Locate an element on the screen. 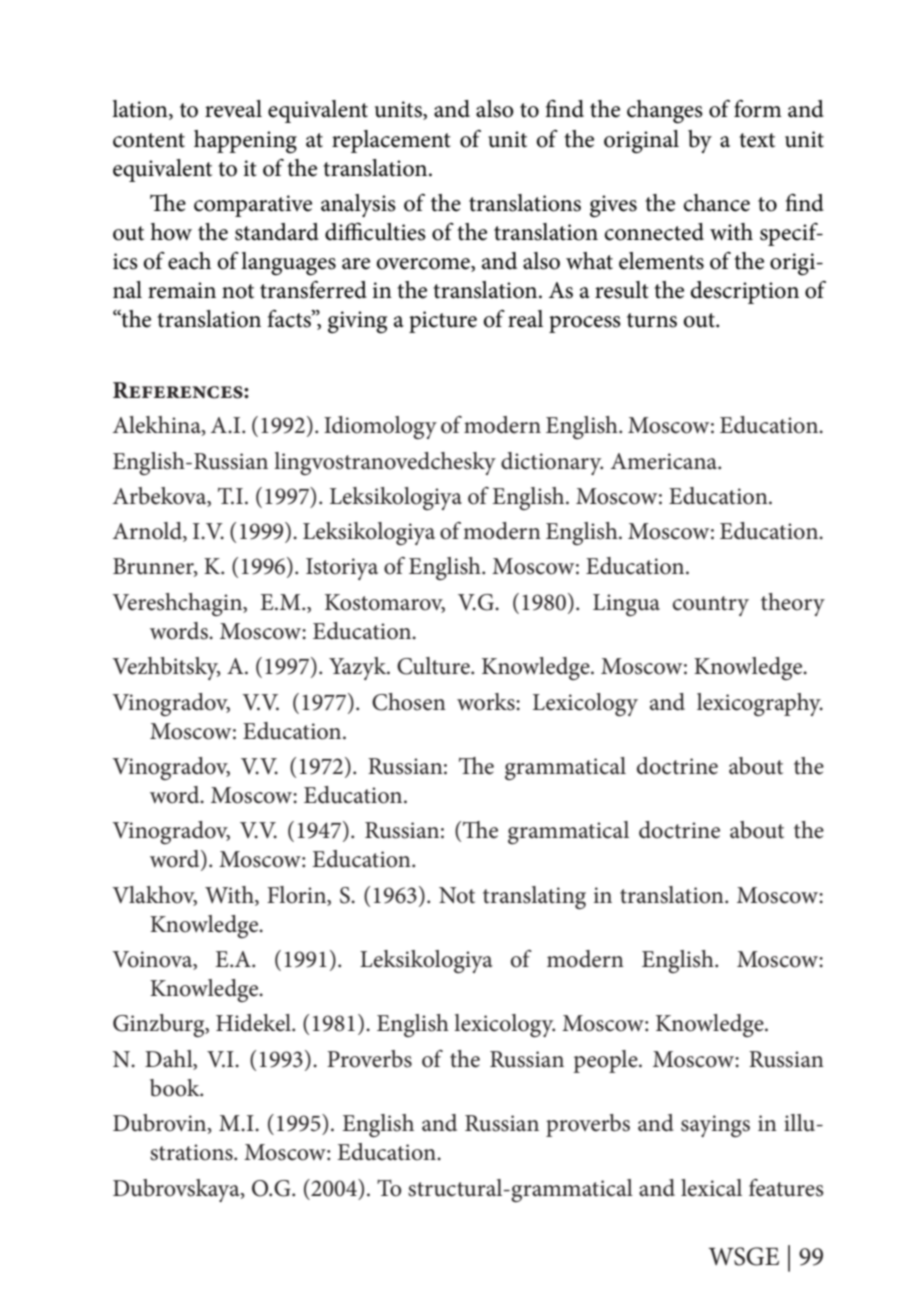 This screenshot has height=1311, width=924. Ginzburg is located at coordinates (160, 1026).
